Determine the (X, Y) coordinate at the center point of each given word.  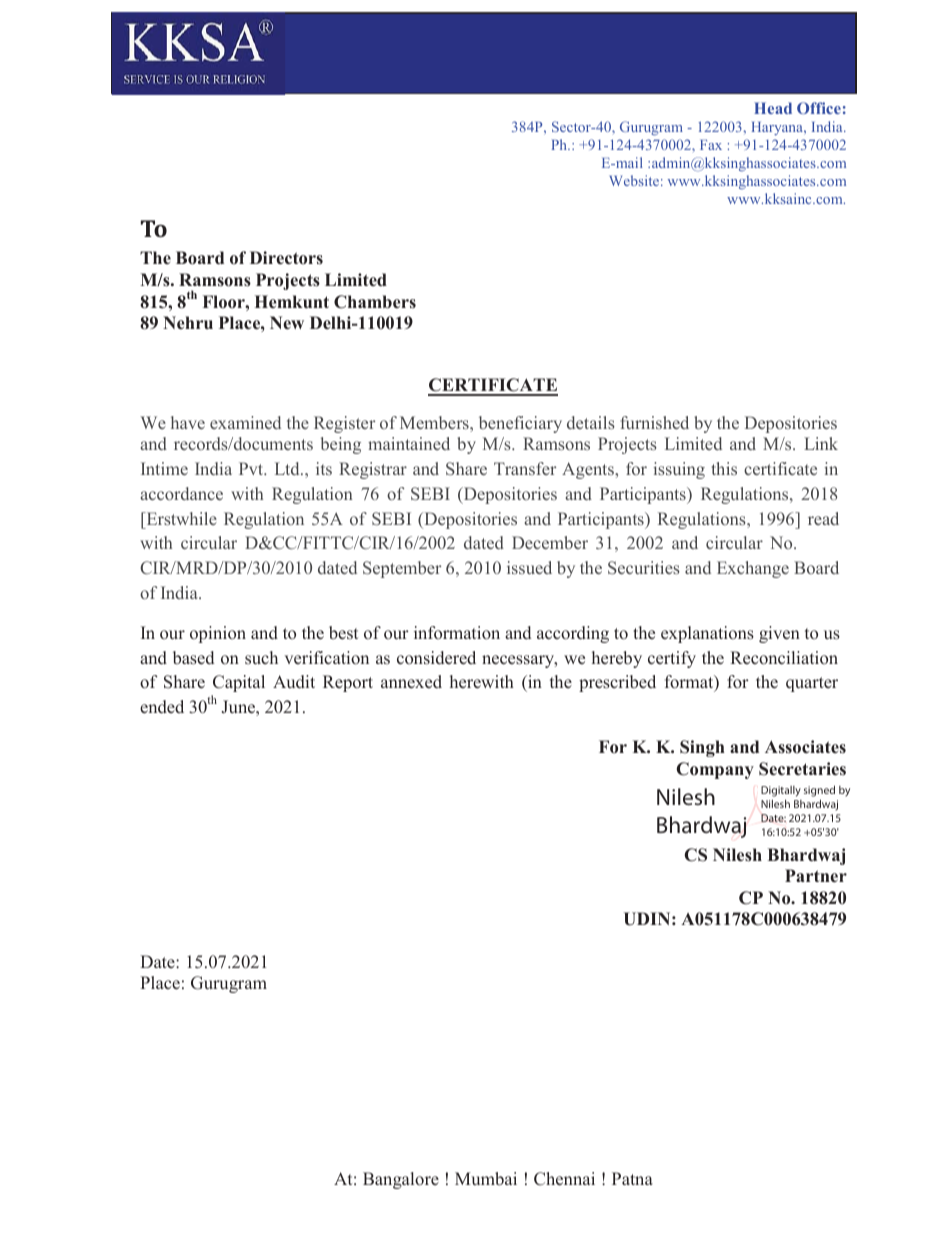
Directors (286, 258)
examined (245, 422)
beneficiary (520, 424)
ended (162, 707)
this (724, 468)
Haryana (778, 128)
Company (715, 770)
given (779, 634)
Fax (711, 145)
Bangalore (401, 1180)
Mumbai (486, 1179)
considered (436, 658)
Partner (816, 876)
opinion (218, 634)
